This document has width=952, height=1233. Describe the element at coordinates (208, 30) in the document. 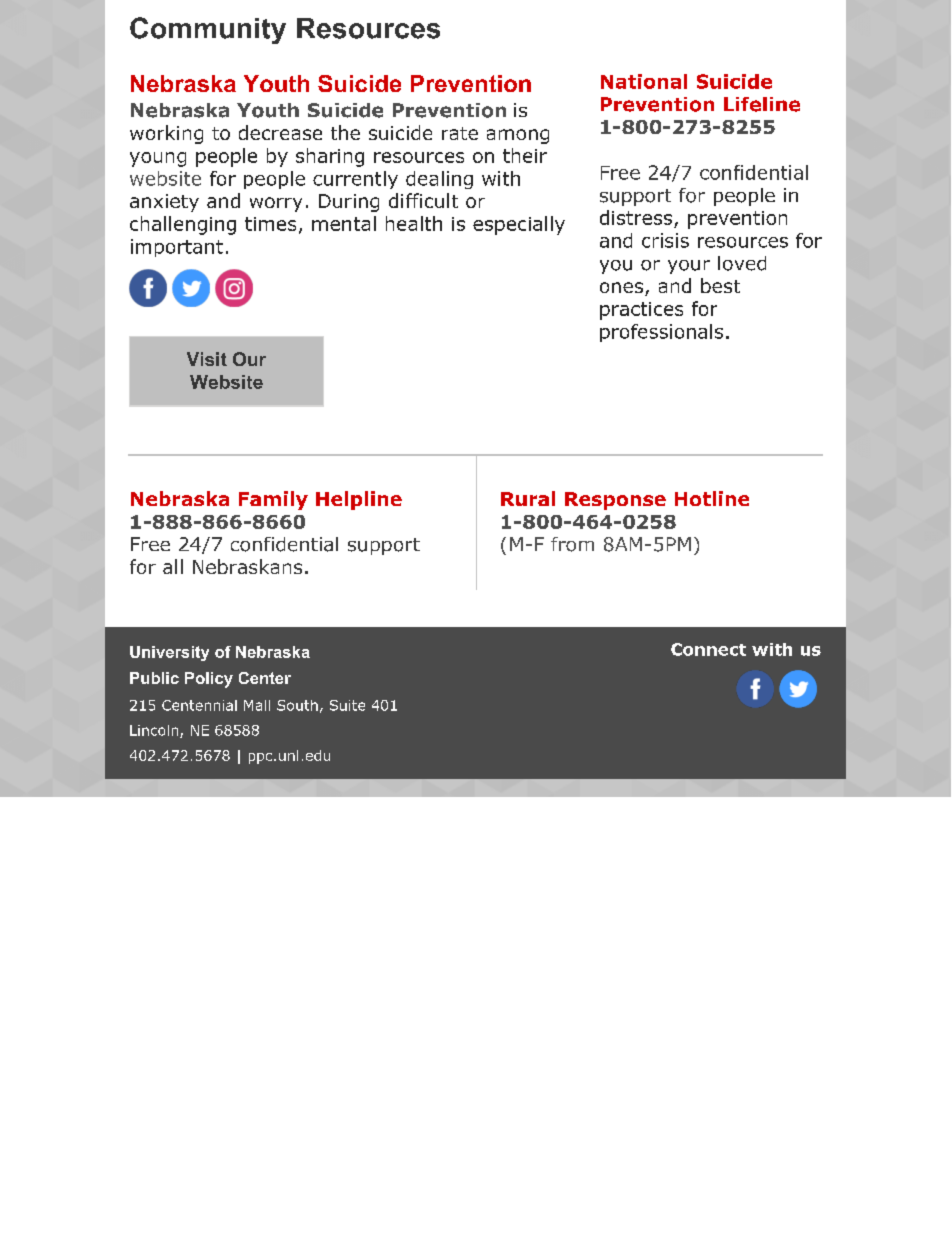

I see `Community` at that location.
